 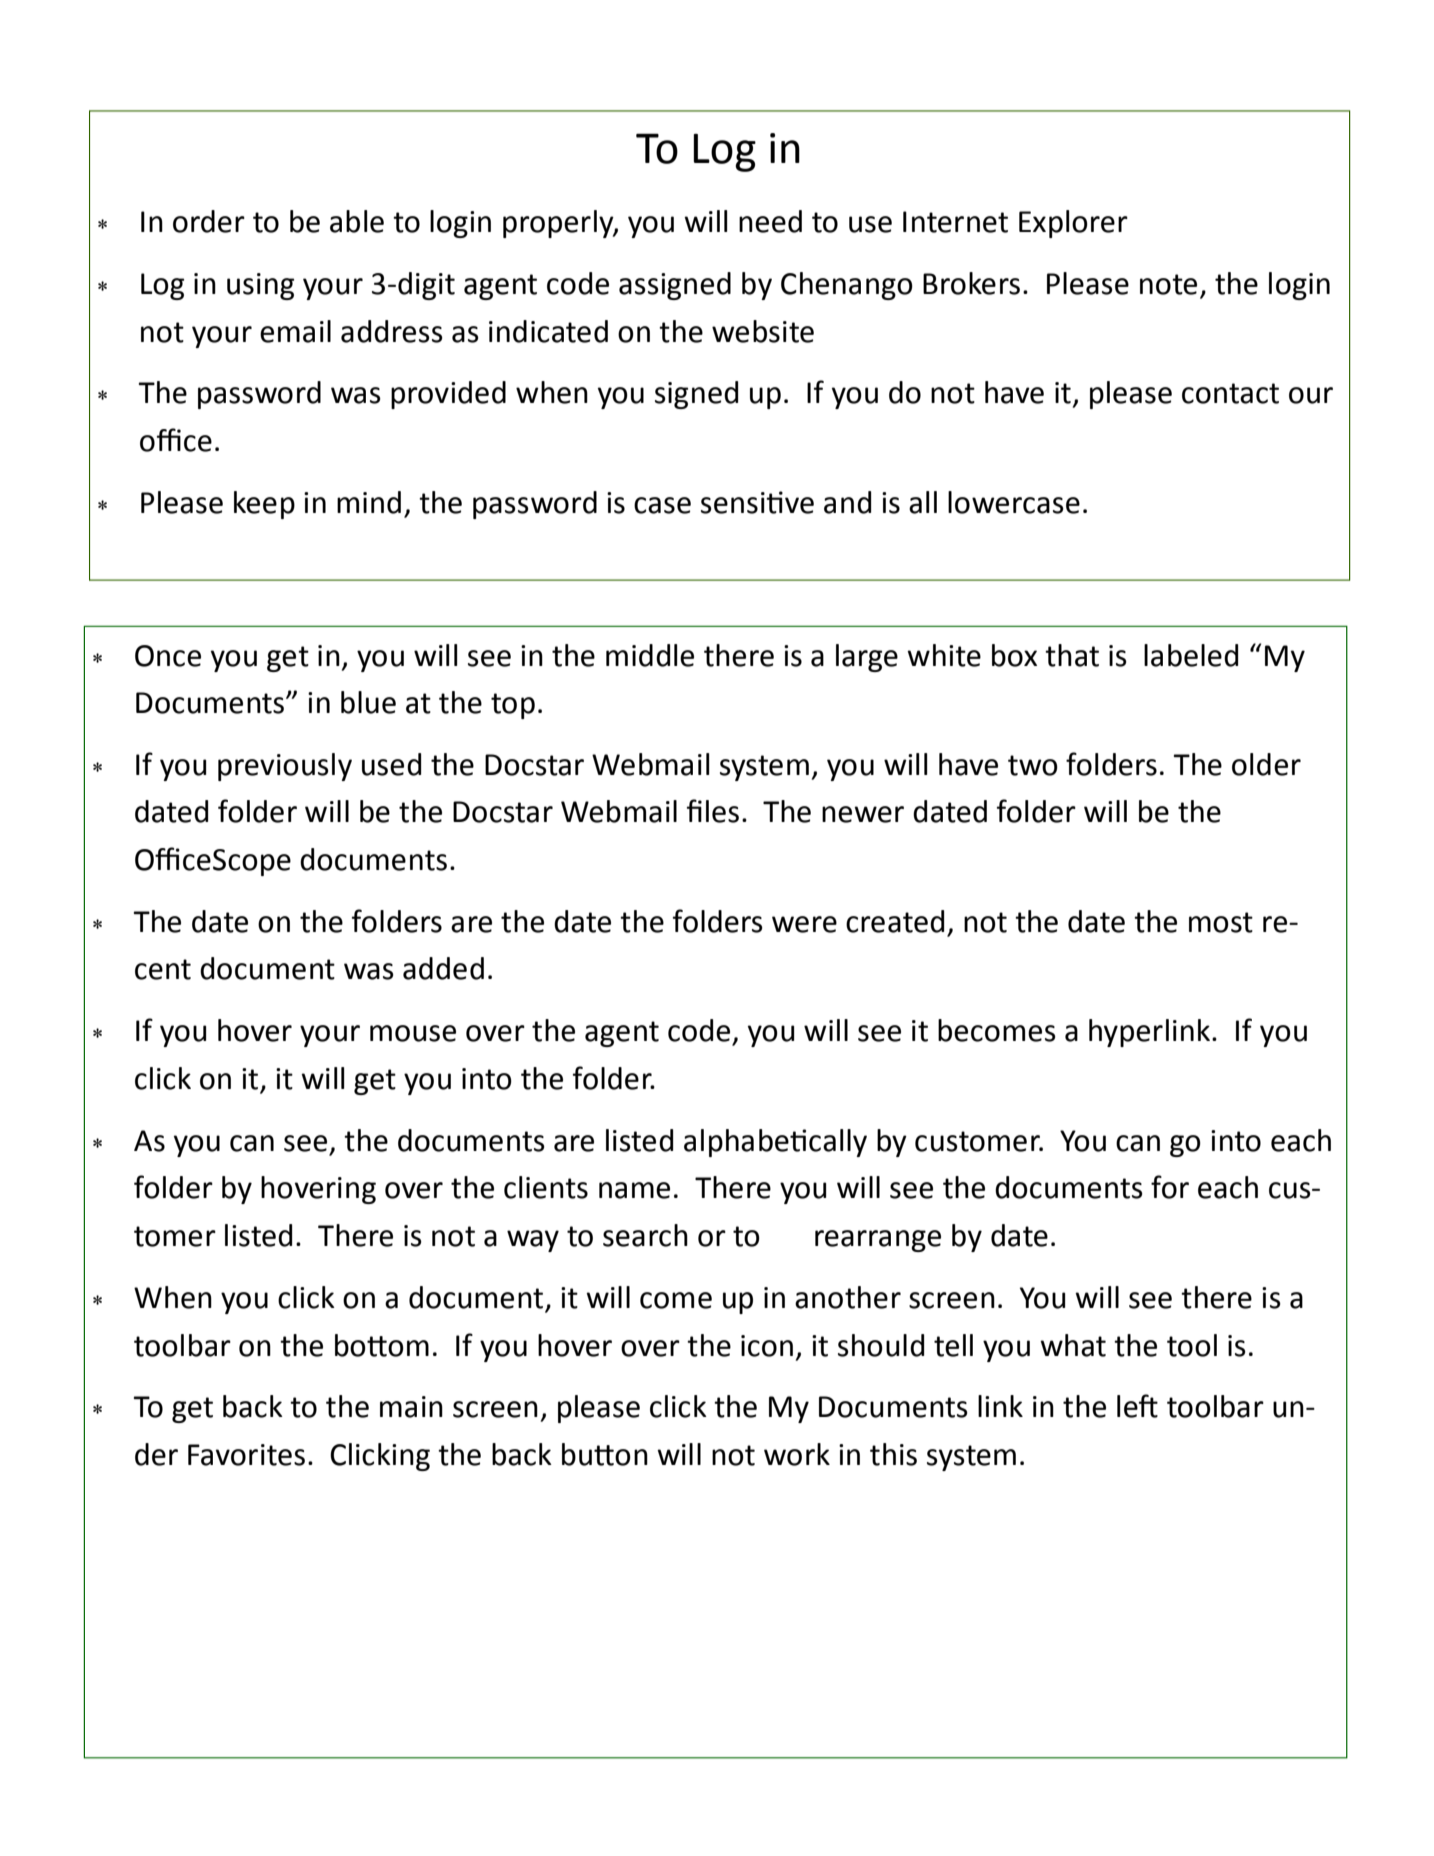 What do you see at coordinates (413, 1033) in the page?
I see `mouse` at bounding box center [413, 1033].
